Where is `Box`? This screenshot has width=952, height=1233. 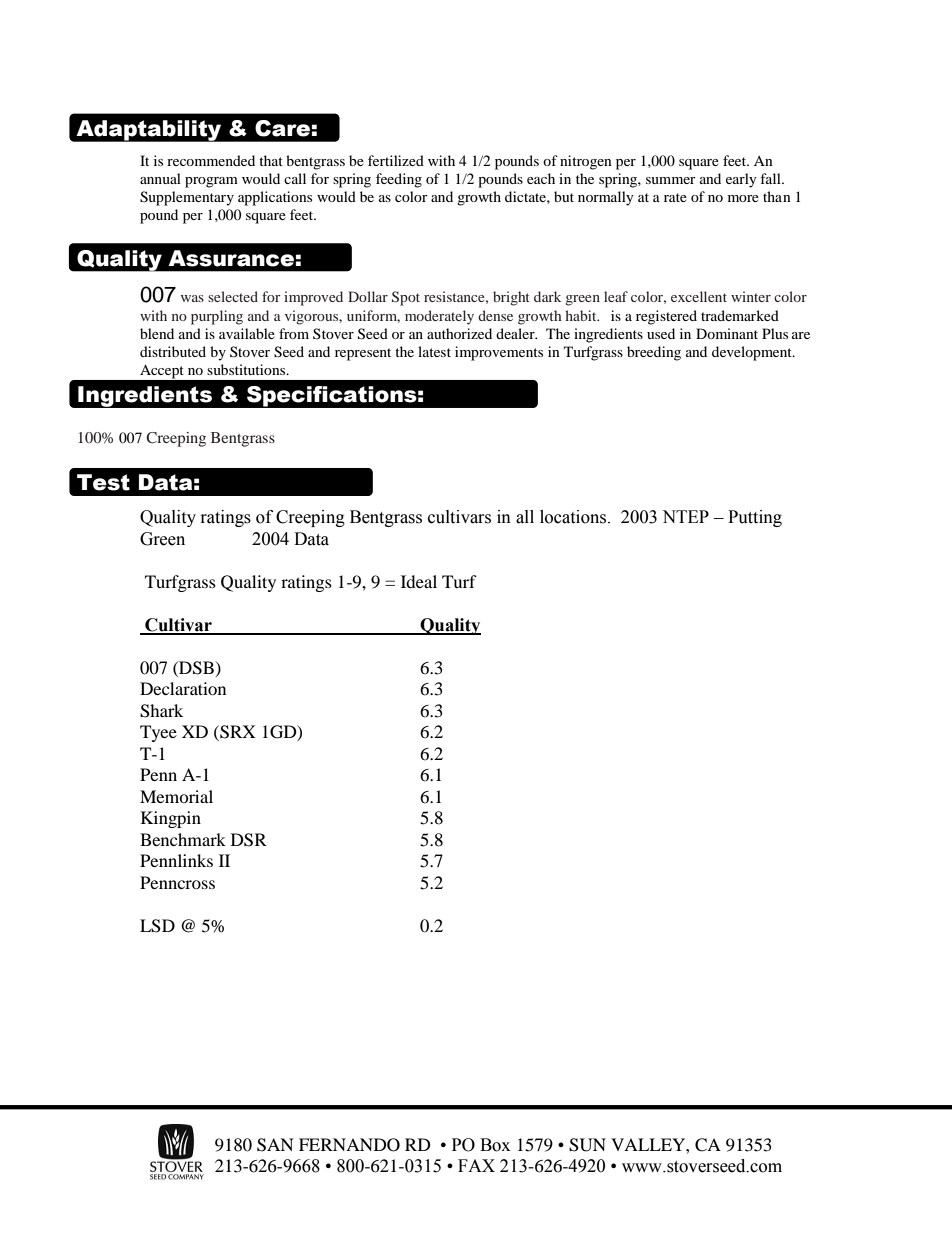
Box is located at coordinates (495, 1145).
